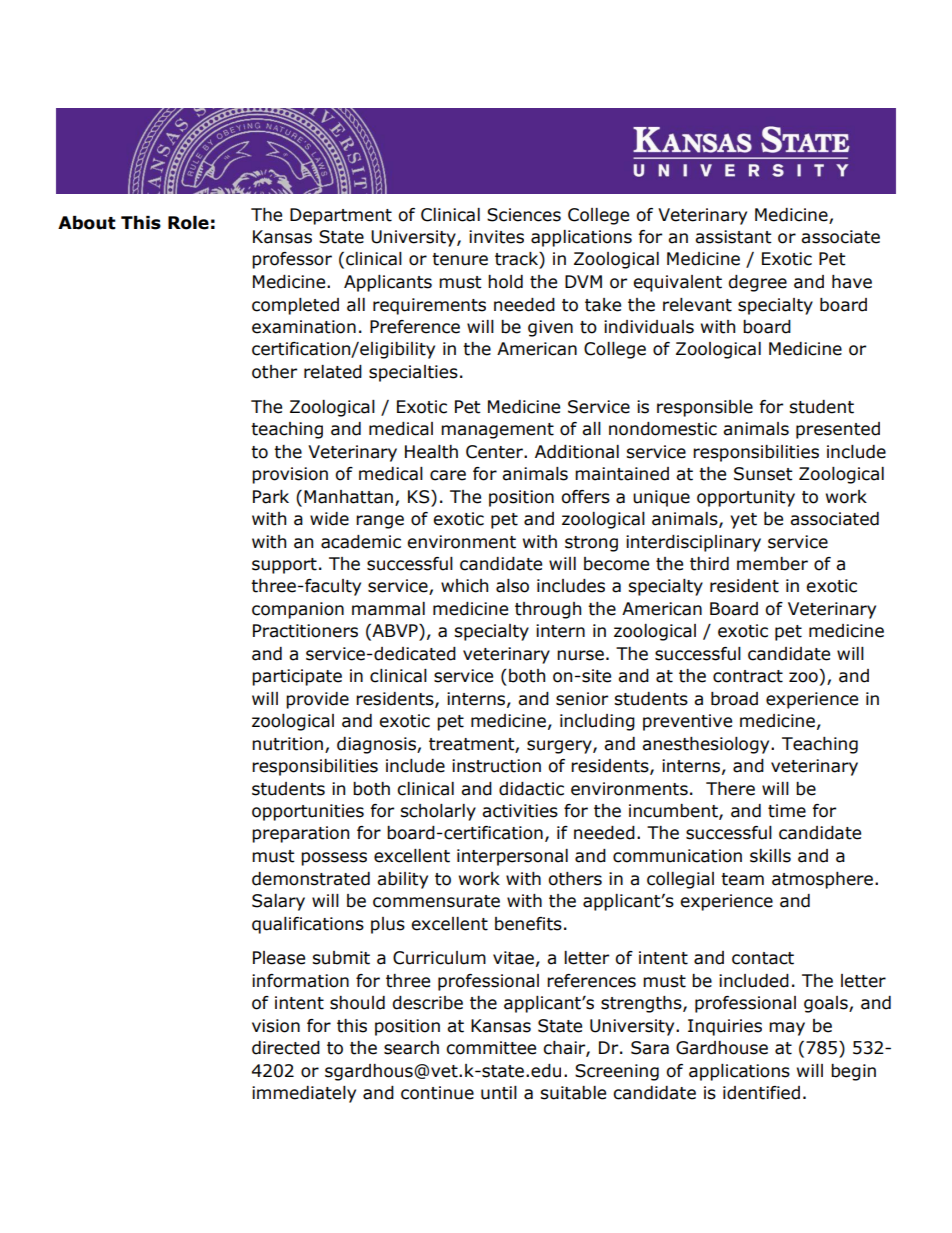 The height and width of the image is (1233, 952). I want to click on contract, so click(748, 676).
